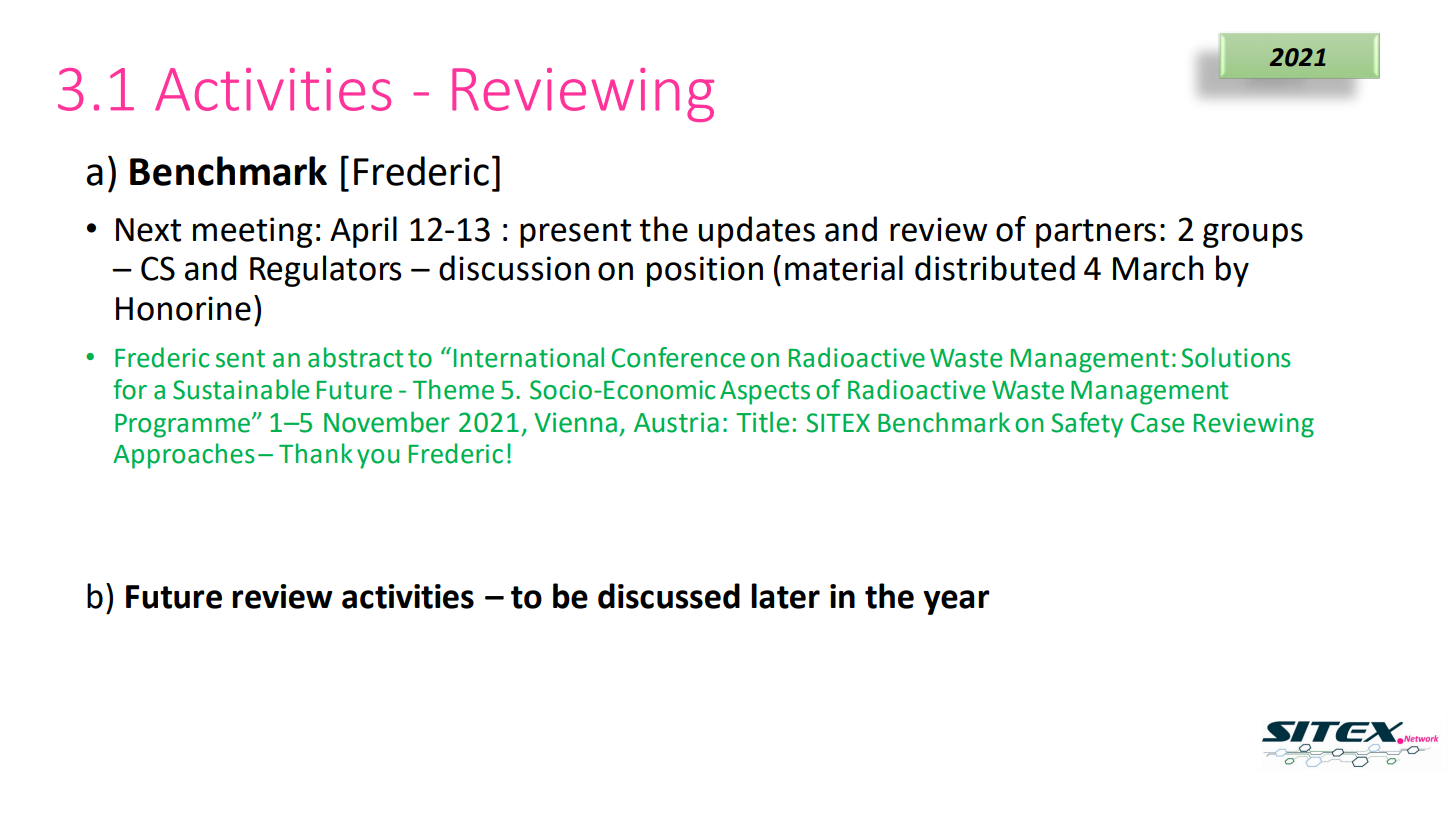  I want to click on you, so click(378, 459).
